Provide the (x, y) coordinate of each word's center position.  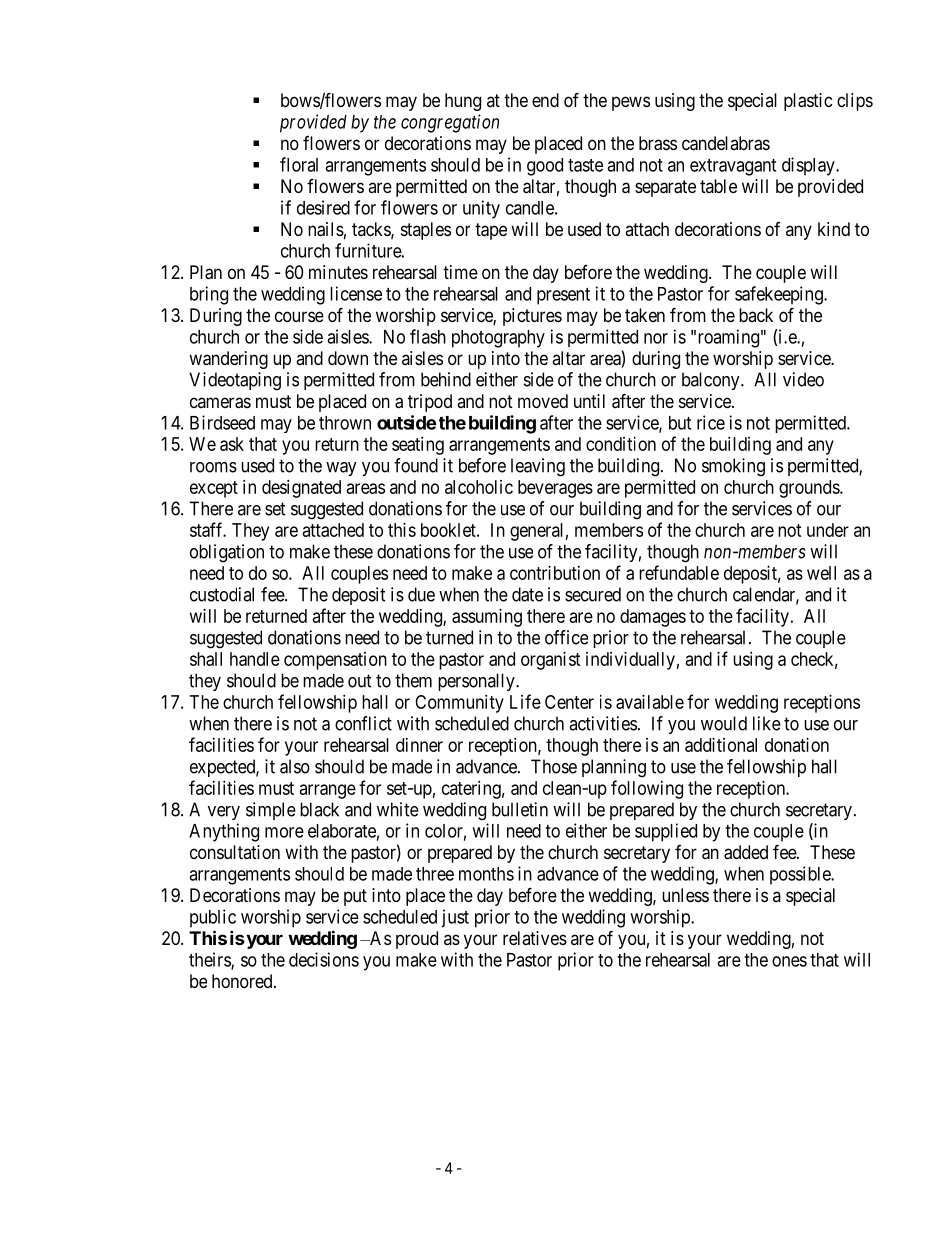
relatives (535, 938)
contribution (555, 573)
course (299, 316)
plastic (808, 102)
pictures (532, 317)
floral (299, 164)
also (295, 766)
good (545, 167)
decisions (324, 959)
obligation (227, 553)
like (767, 723)
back (756, 315)
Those (554, 766)
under (828, 530)
